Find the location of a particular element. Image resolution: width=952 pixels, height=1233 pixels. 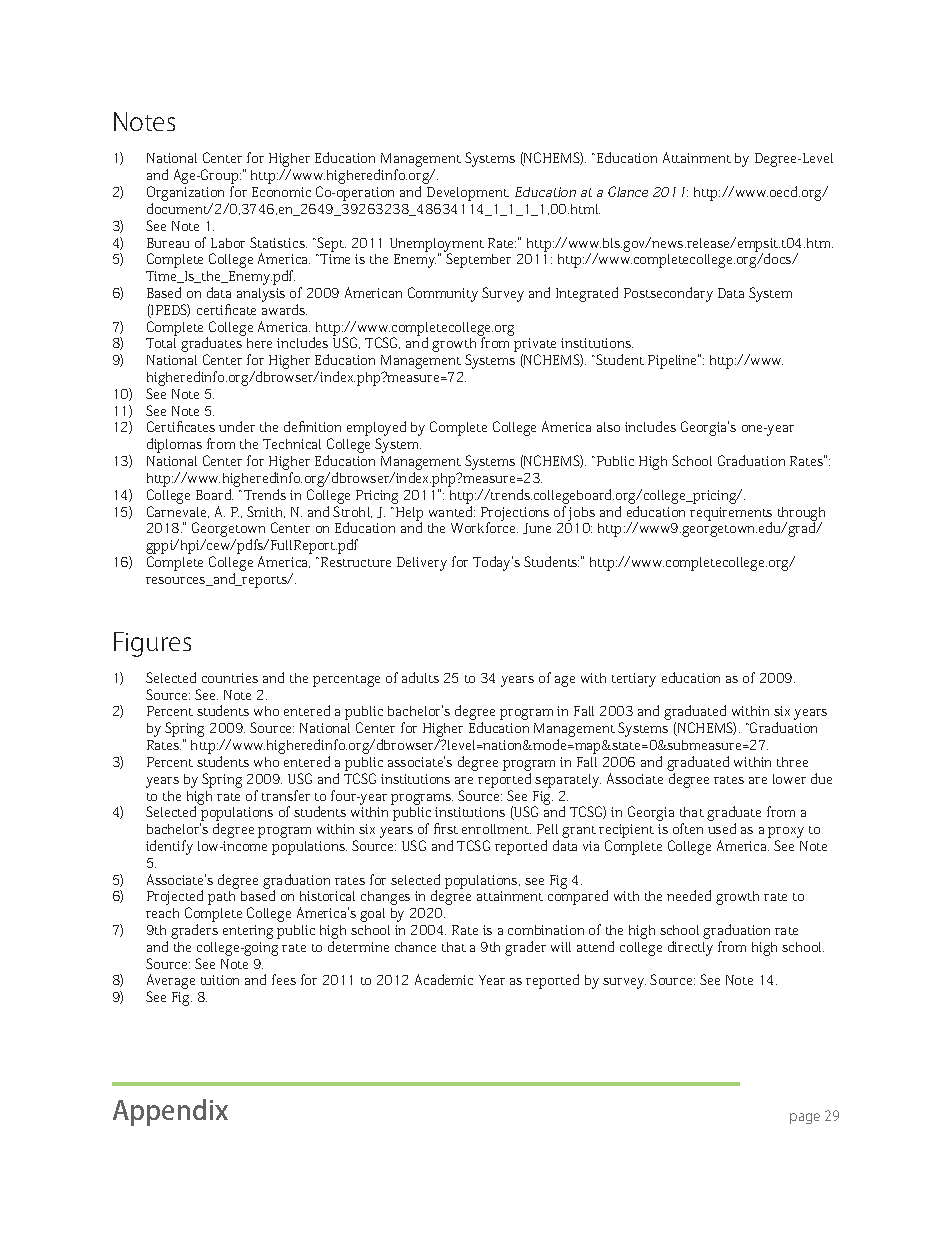

Labor is located at coordinates (228, 243).
